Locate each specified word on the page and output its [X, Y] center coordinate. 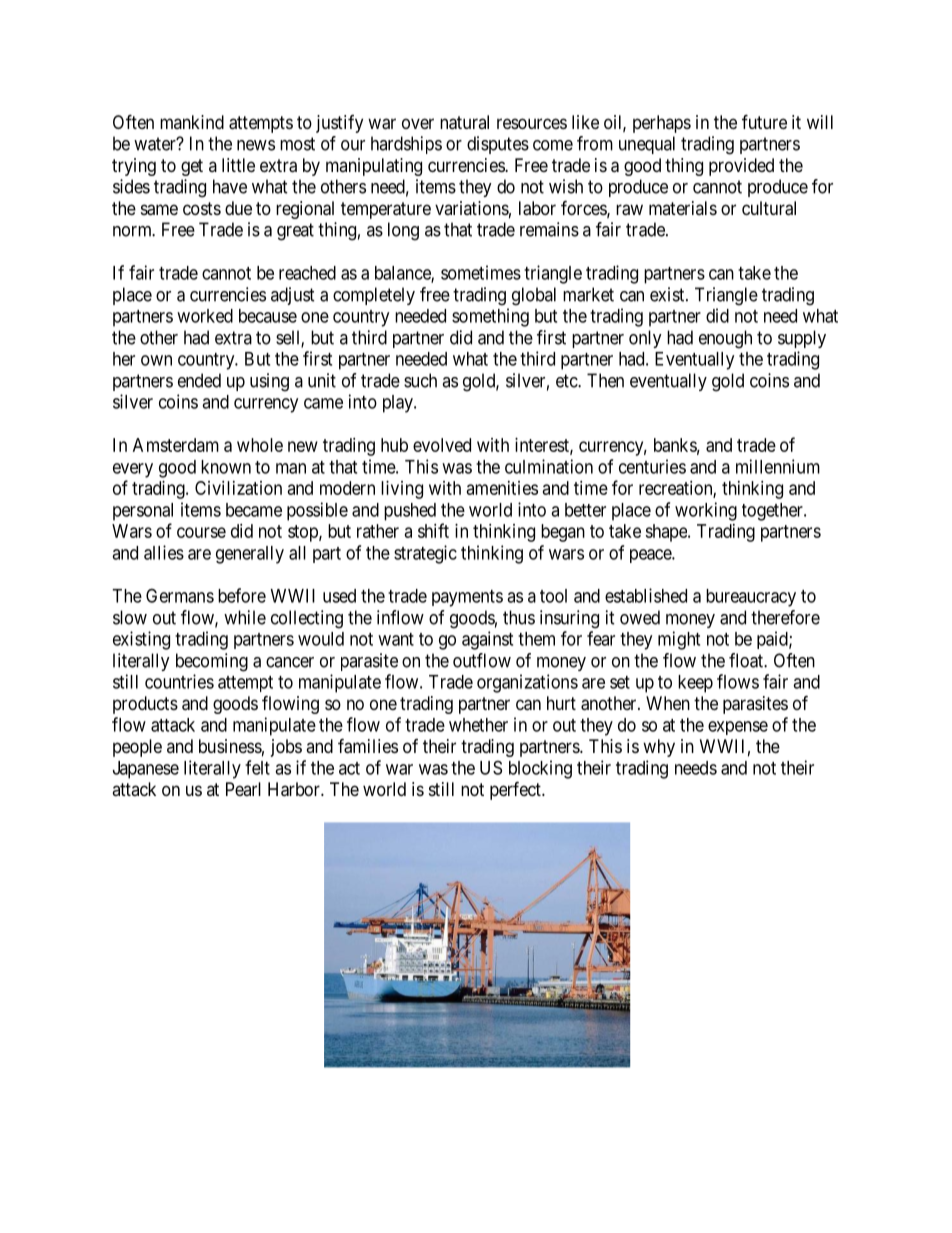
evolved [442, 445]
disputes [498, 145]
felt [257, 767]
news [256, 145]
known [226, 467]
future [764, 121]
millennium [778, 466]
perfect [516, 790]
